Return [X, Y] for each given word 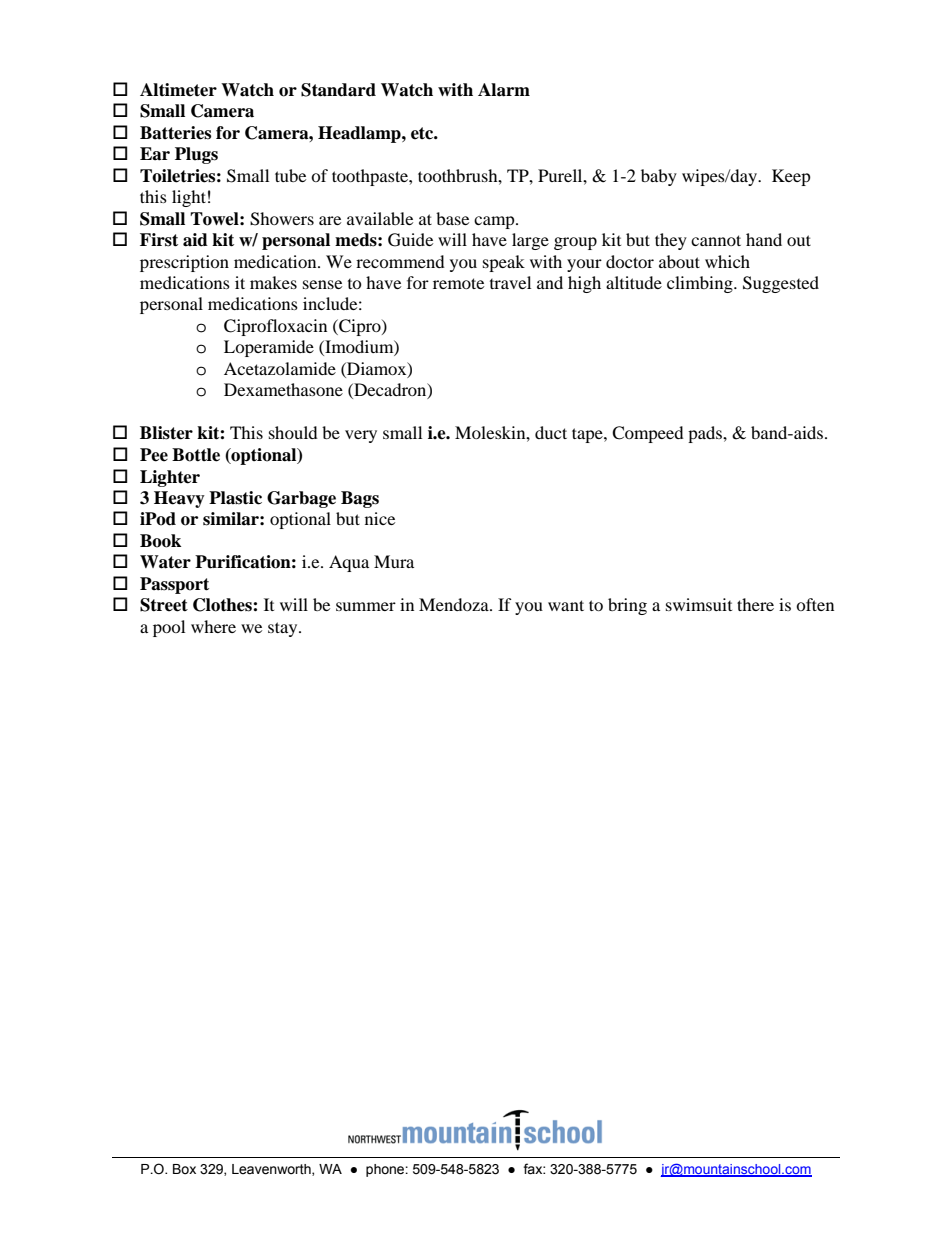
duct [551, 432]
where [213, 626]
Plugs [196, 155]
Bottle [196, 455]
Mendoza [455, 604]
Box [184, 1169]
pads [706, 434]
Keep [791, 177]
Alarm [504, 90]
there [755, 604]
